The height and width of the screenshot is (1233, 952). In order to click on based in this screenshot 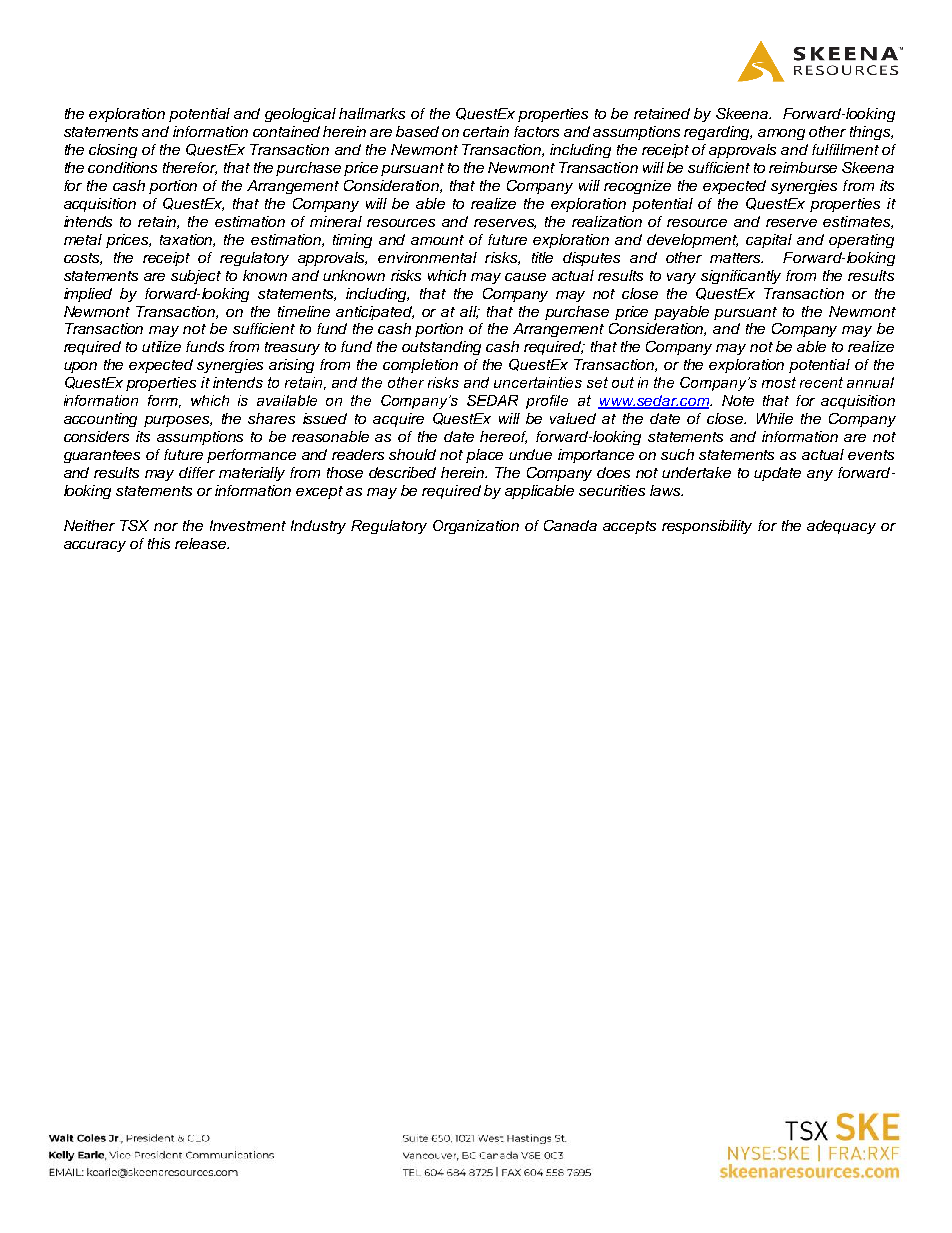, I will do `click(417, 131)`.
